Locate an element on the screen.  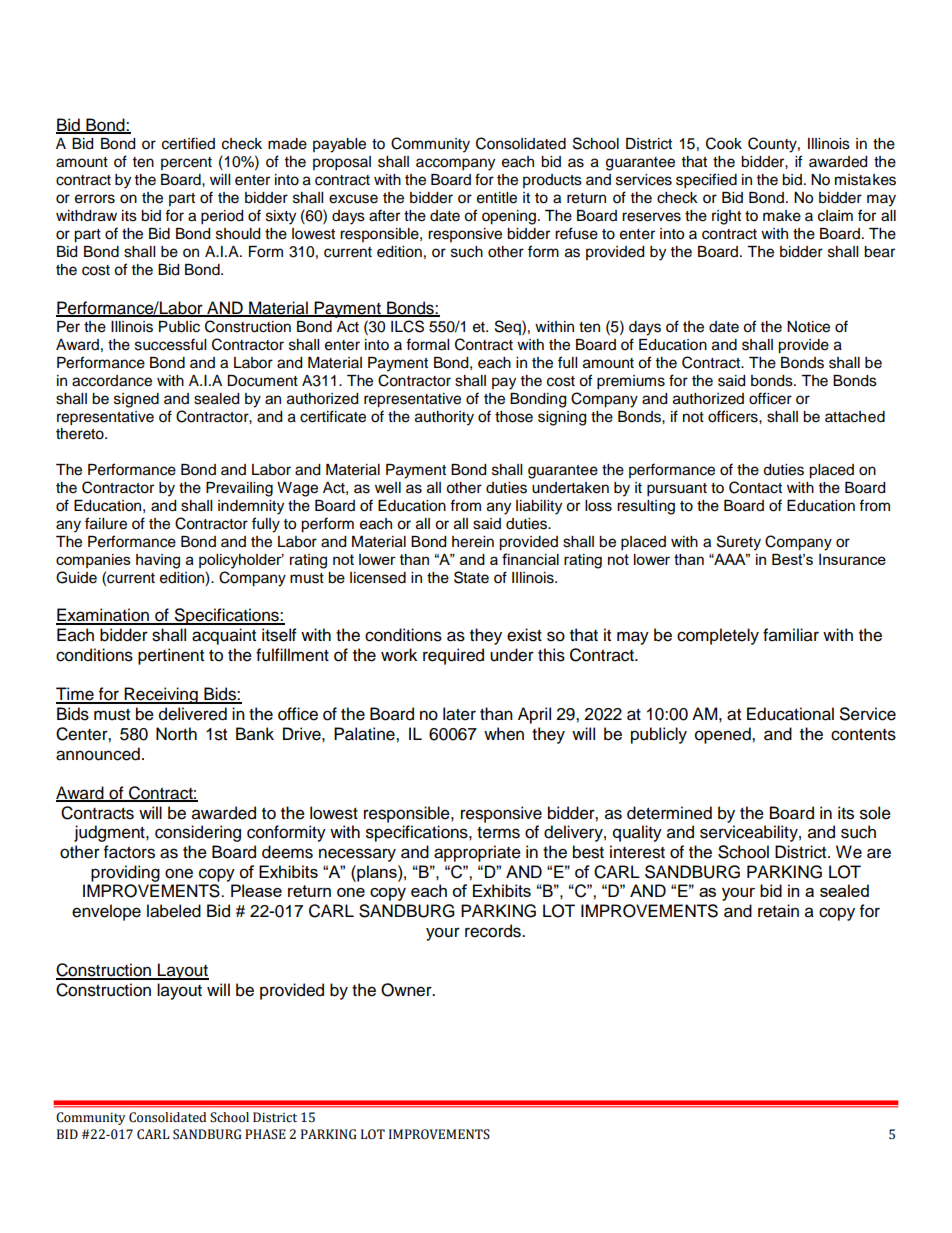
PHASE is located at coordinates (265, 1134).
